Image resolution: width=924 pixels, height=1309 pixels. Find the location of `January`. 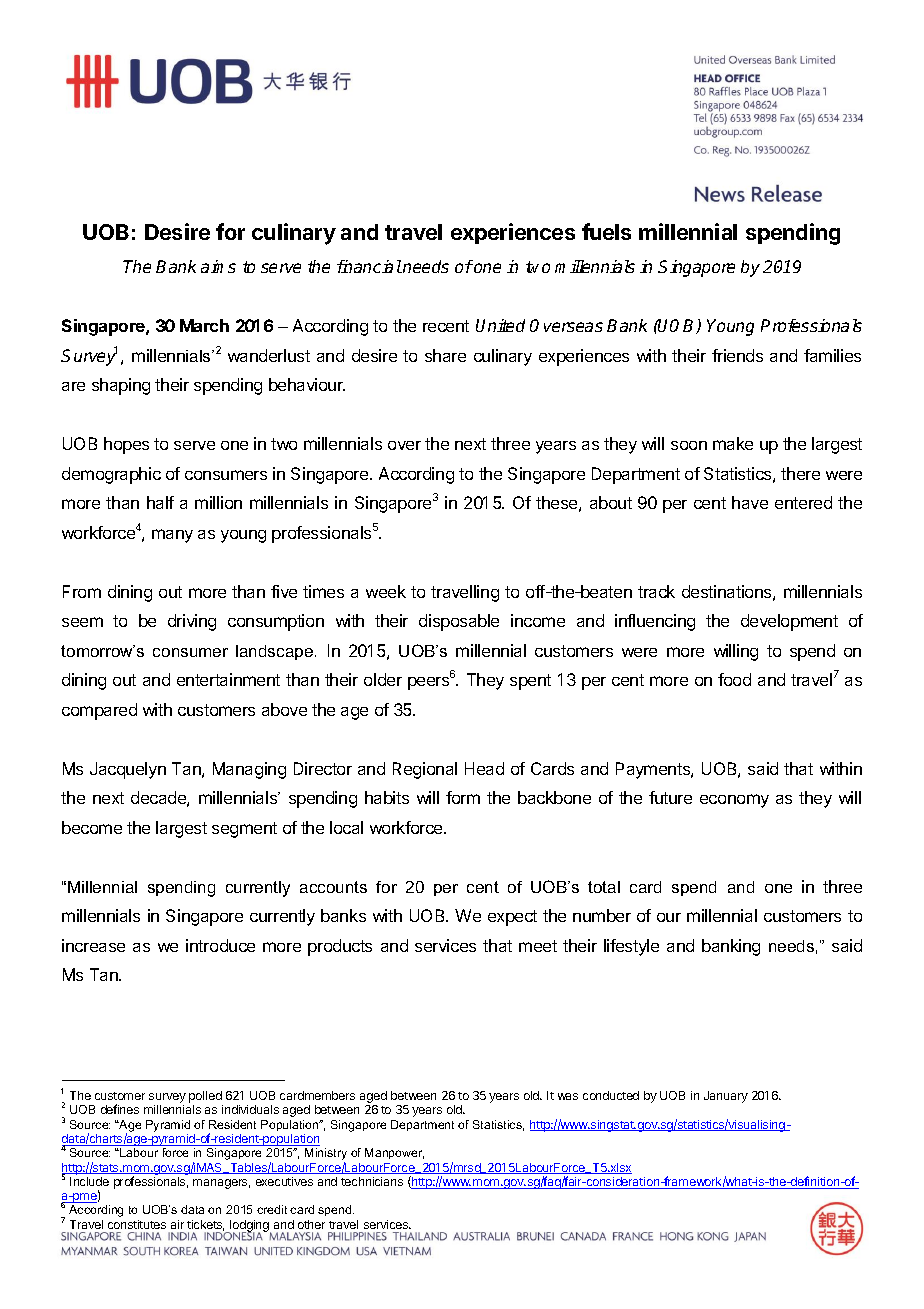

January is located at coordinates (726, 1097).
